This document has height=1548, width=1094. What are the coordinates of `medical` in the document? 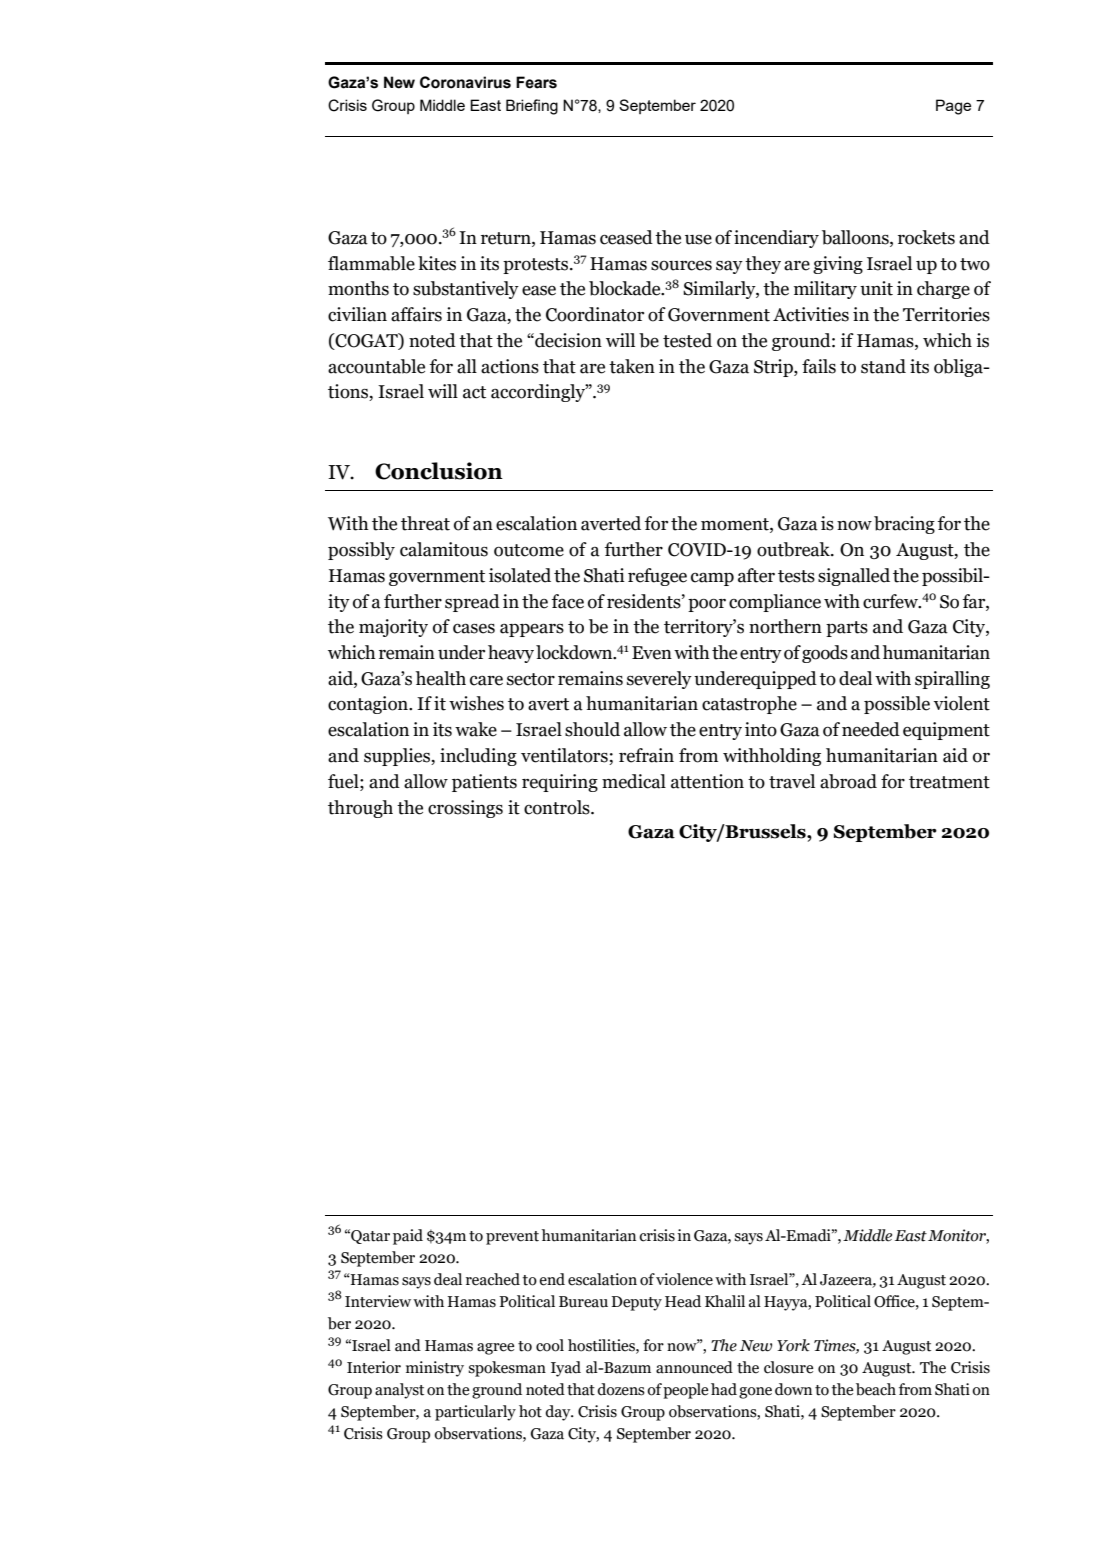 It's located at (634, 781).
